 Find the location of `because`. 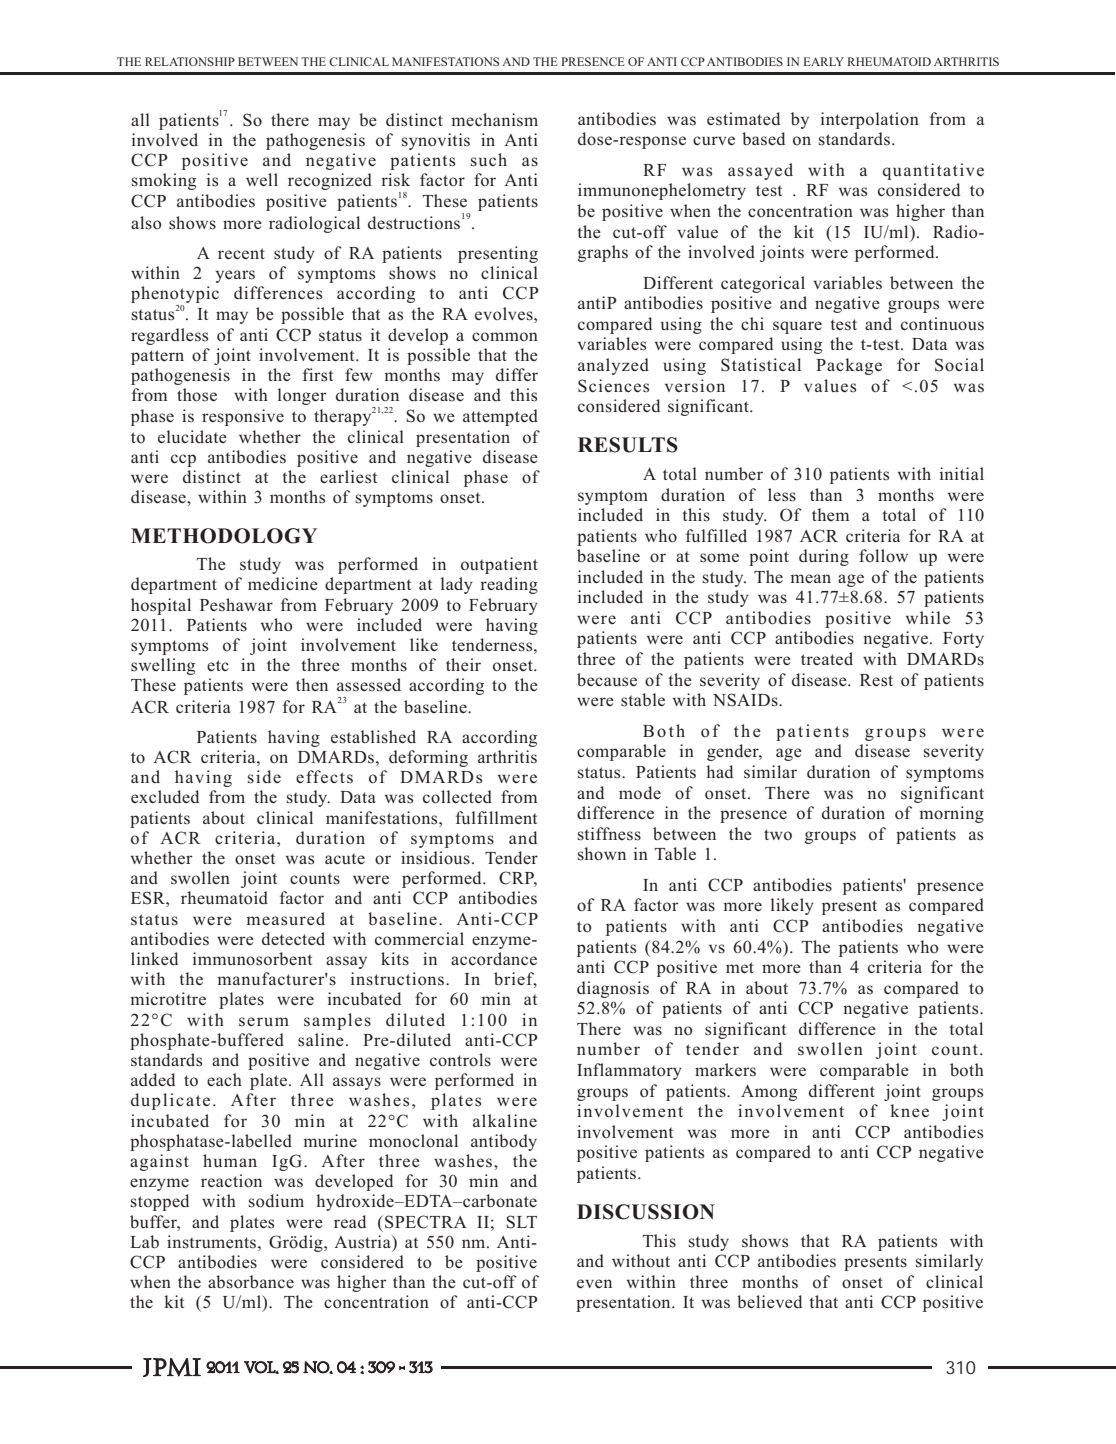

because is located at coordinates (607, 680).
